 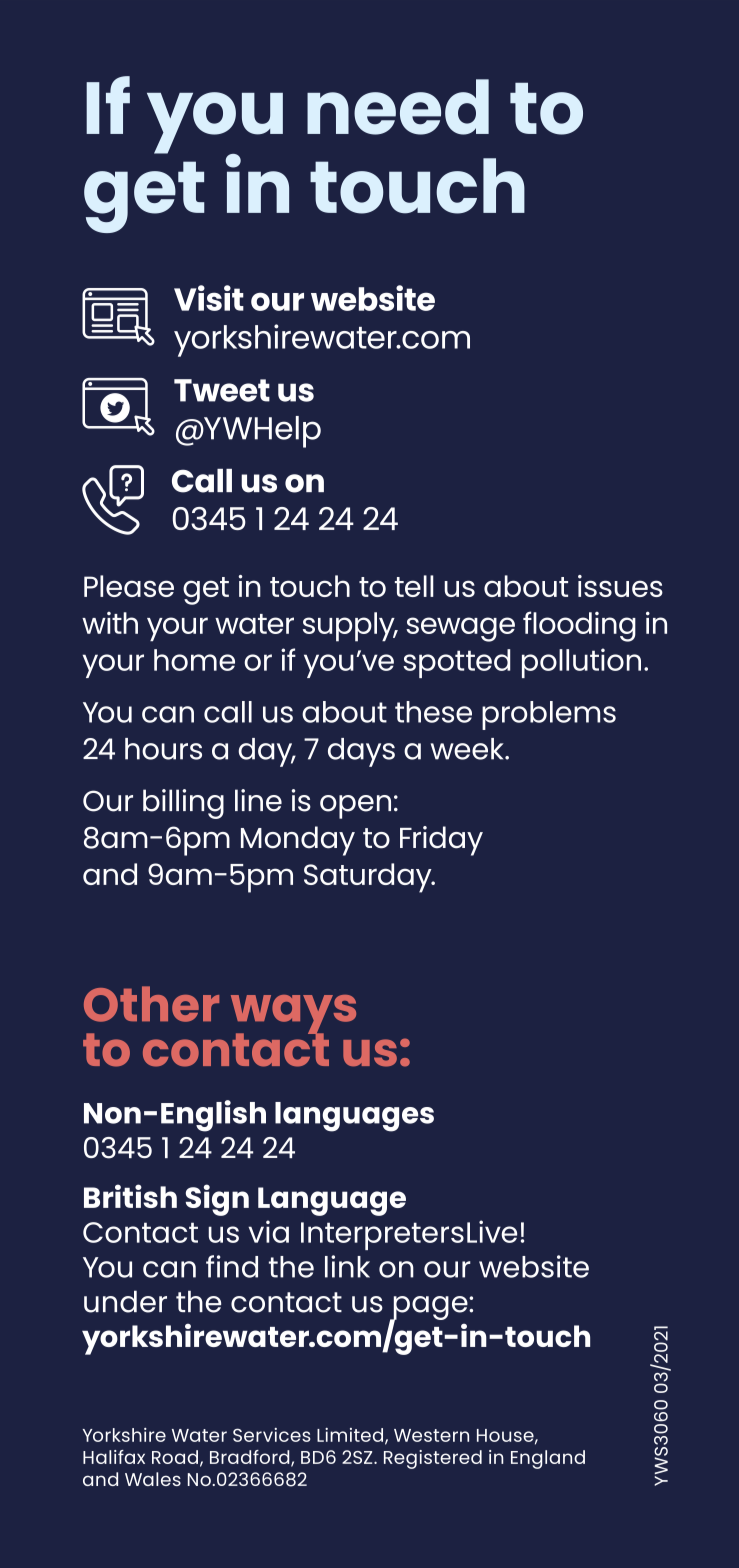 I want to click on British, so click(x=130, y=1196).
